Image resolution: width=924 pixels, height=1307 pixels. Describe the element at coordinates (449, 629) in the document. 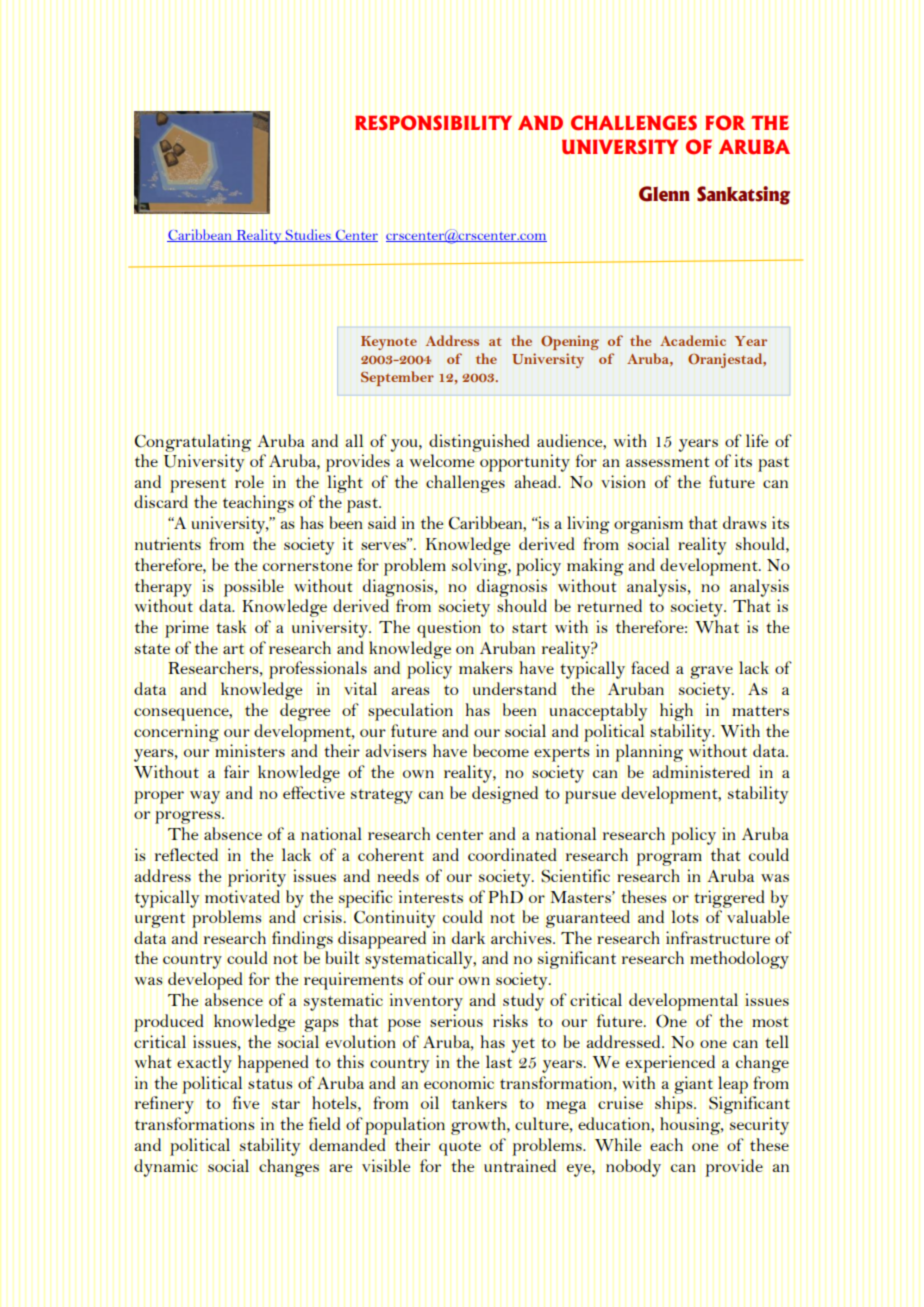

I see `question` at that location.
